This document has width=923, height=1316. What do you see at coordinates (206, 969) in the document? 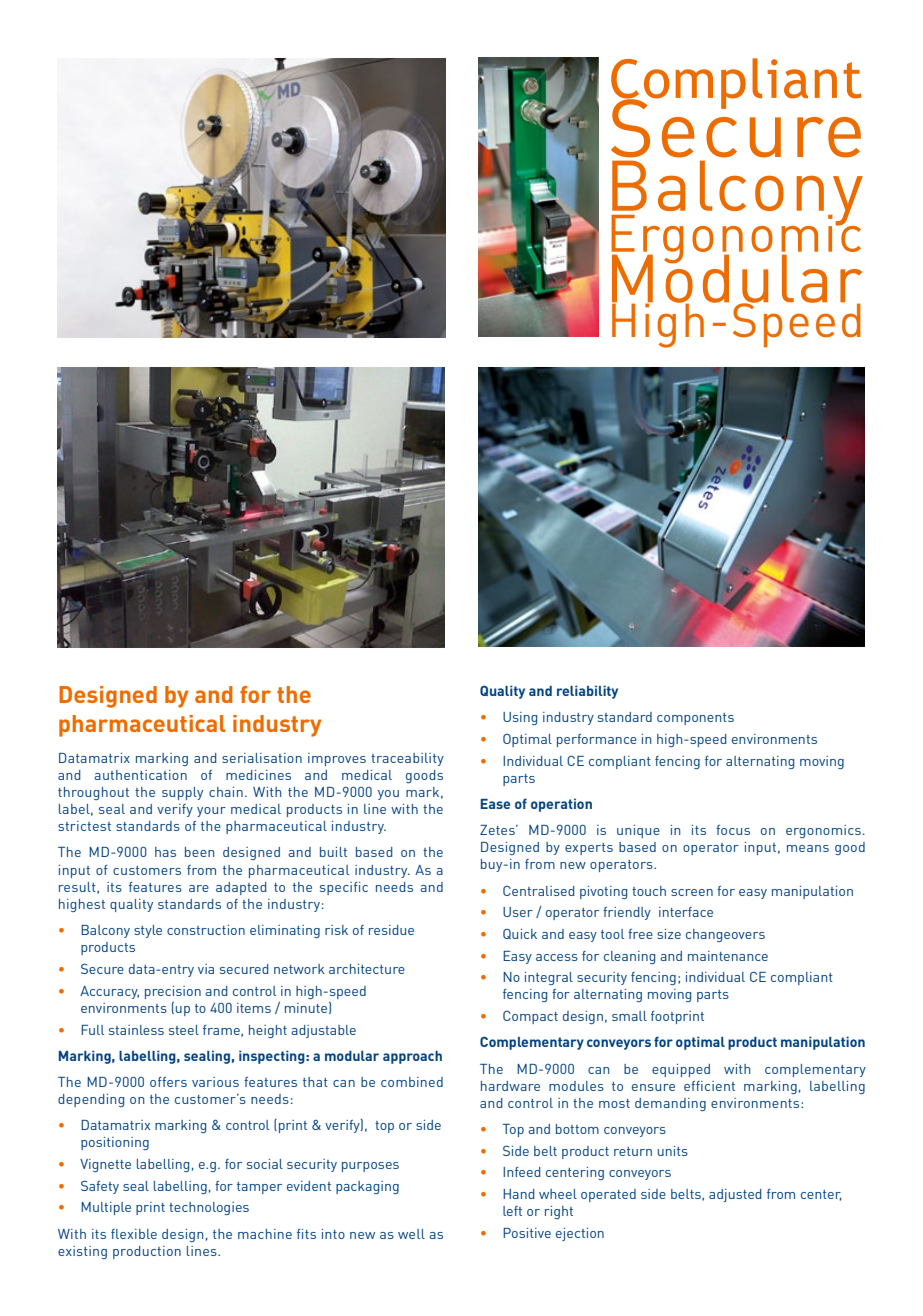
I see `via` at bounding box center [206, 969].
